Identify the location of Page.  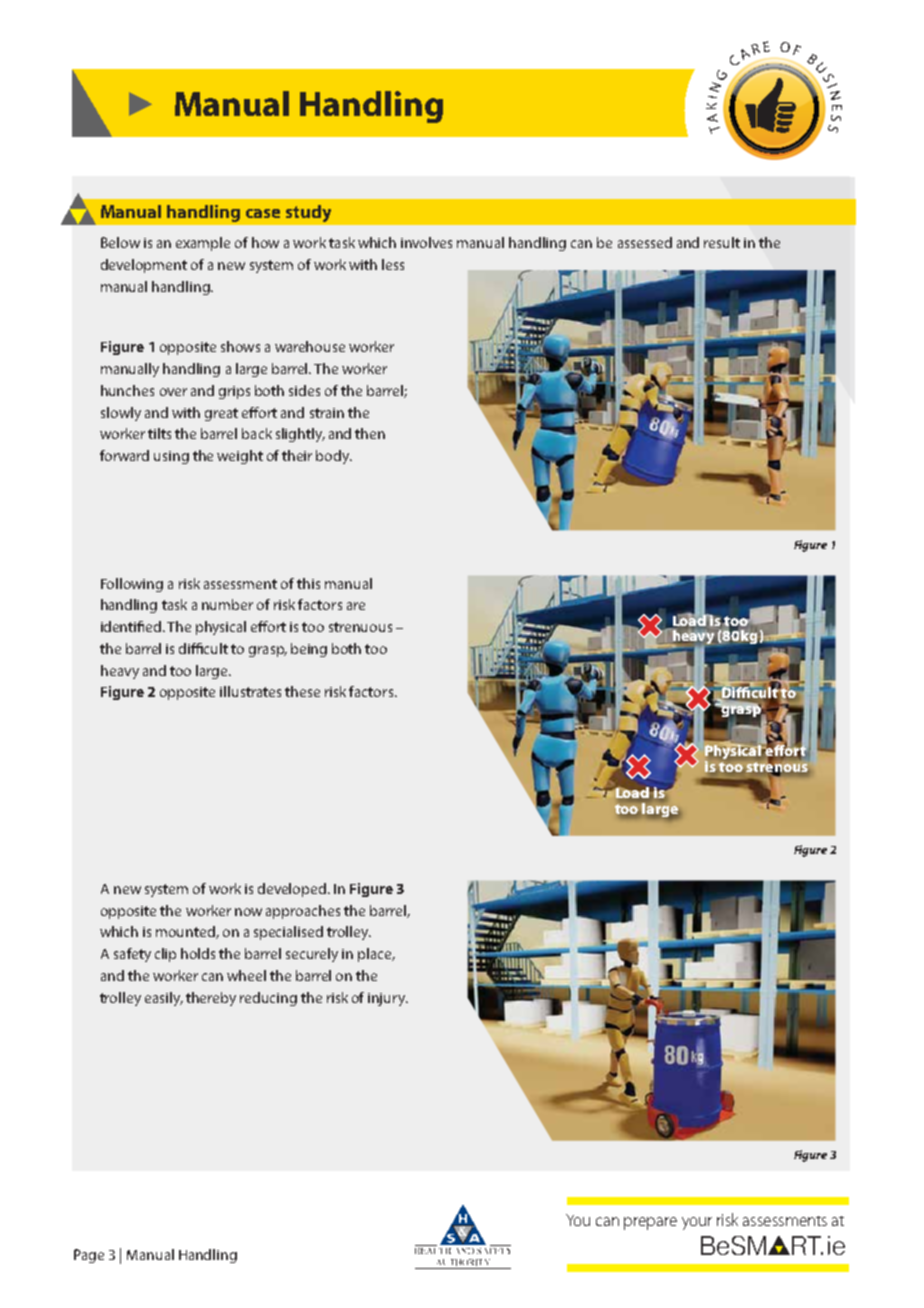
(89, 1256).
